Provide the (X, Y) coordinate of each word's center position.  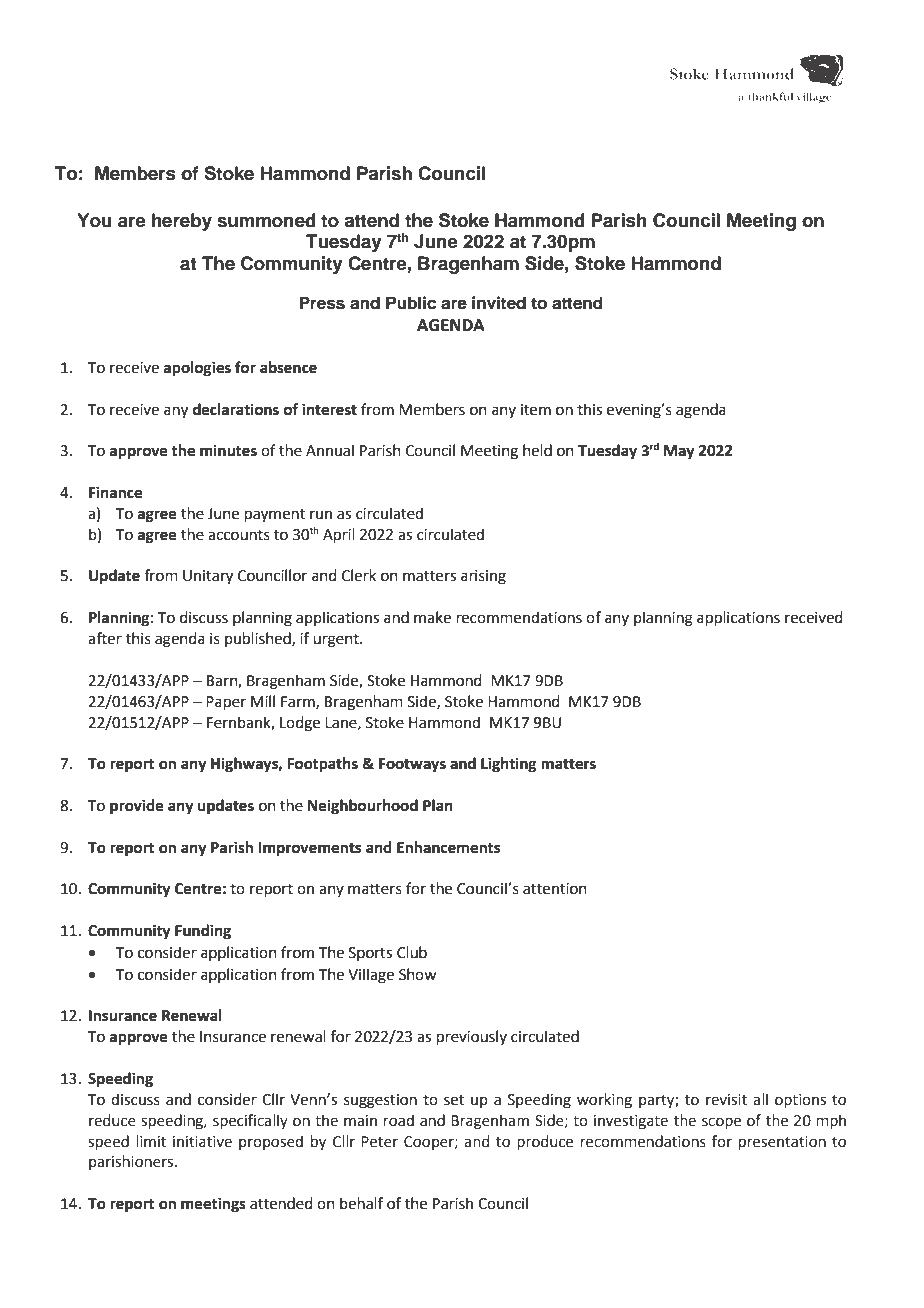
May (679, 452)
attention (555, 889)
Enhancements (448, 847)
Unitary (208, 577)
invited (499, 303)
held (537, 450)
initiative (202, 1142)
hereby (182, 222)
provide (137, 807)
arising (483, 577)
